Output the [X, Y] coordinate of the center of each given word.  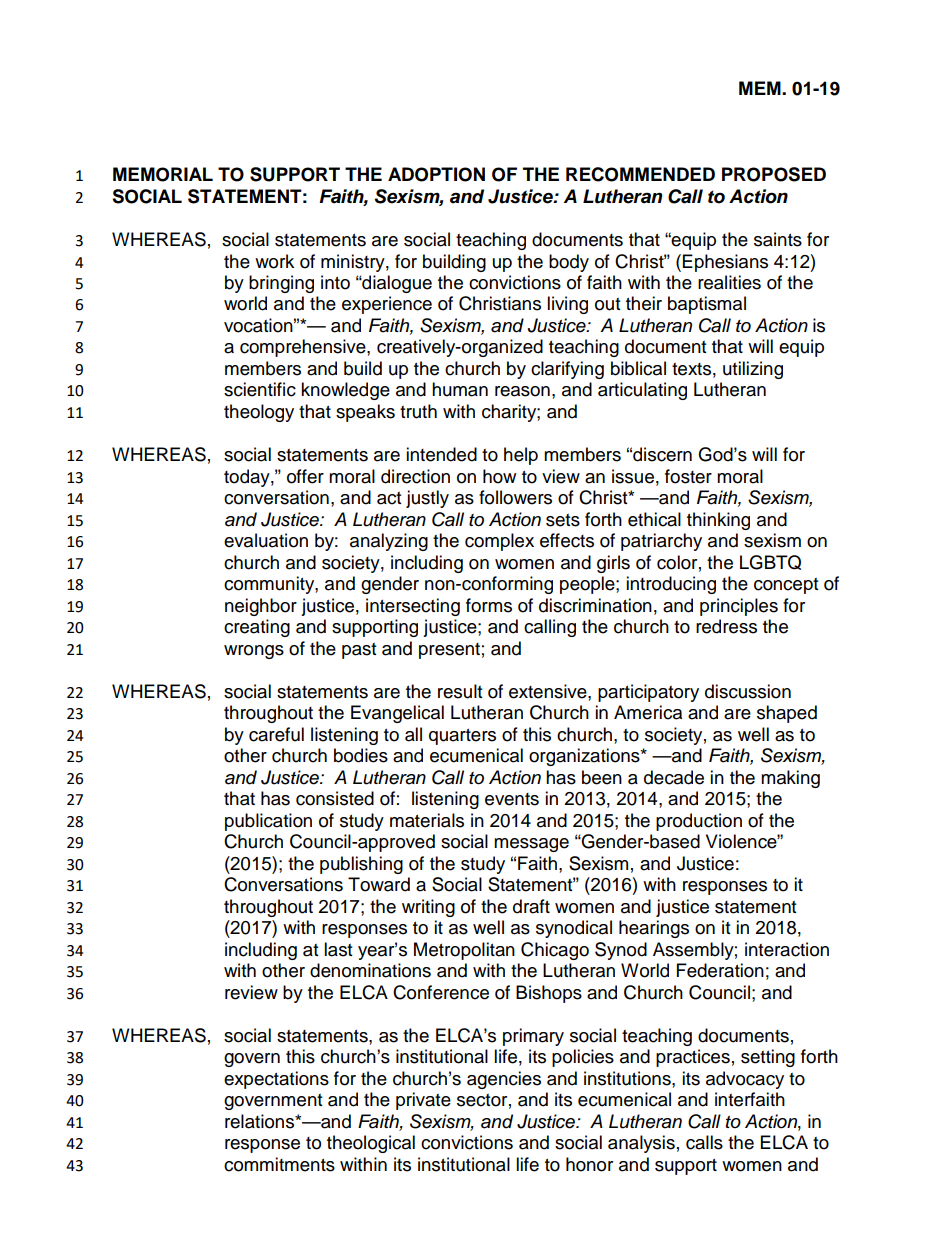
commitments [279, 1164]
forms [489, 605]
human [460, 389]
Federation [720, 970]
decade [674, 777]
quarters [462, 737]
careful [276, 734]
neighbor [261, 607]
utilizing [753, 370]
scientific [260, 389]
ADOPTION [436, 174]
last [338, 949]
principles [739, 607]
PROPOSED [774, 174]
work [274, 261]
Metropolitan [464, 951]
